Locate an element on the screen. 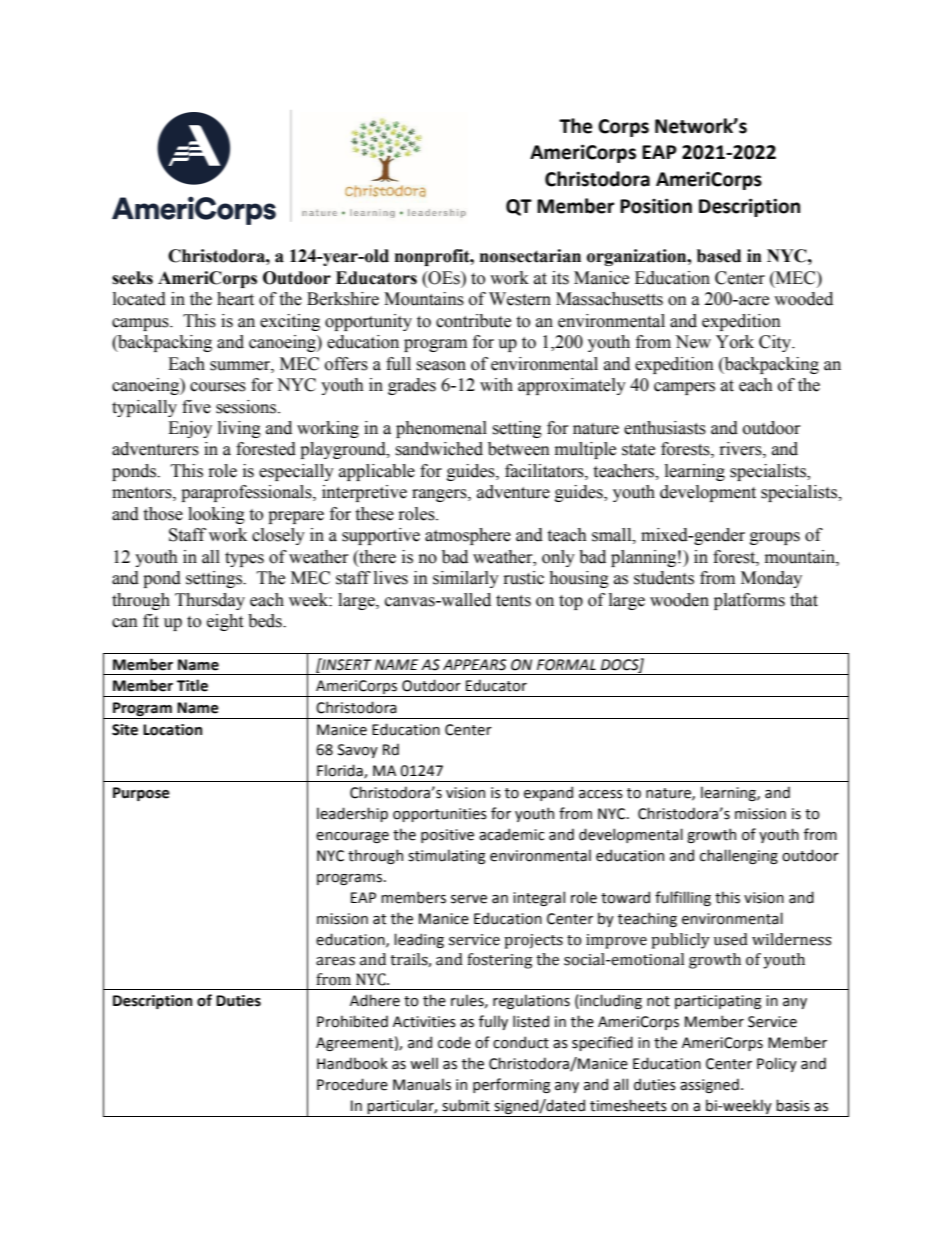 This screenshot has width=952, height=1233. based is located at coordinates (719, 256).
